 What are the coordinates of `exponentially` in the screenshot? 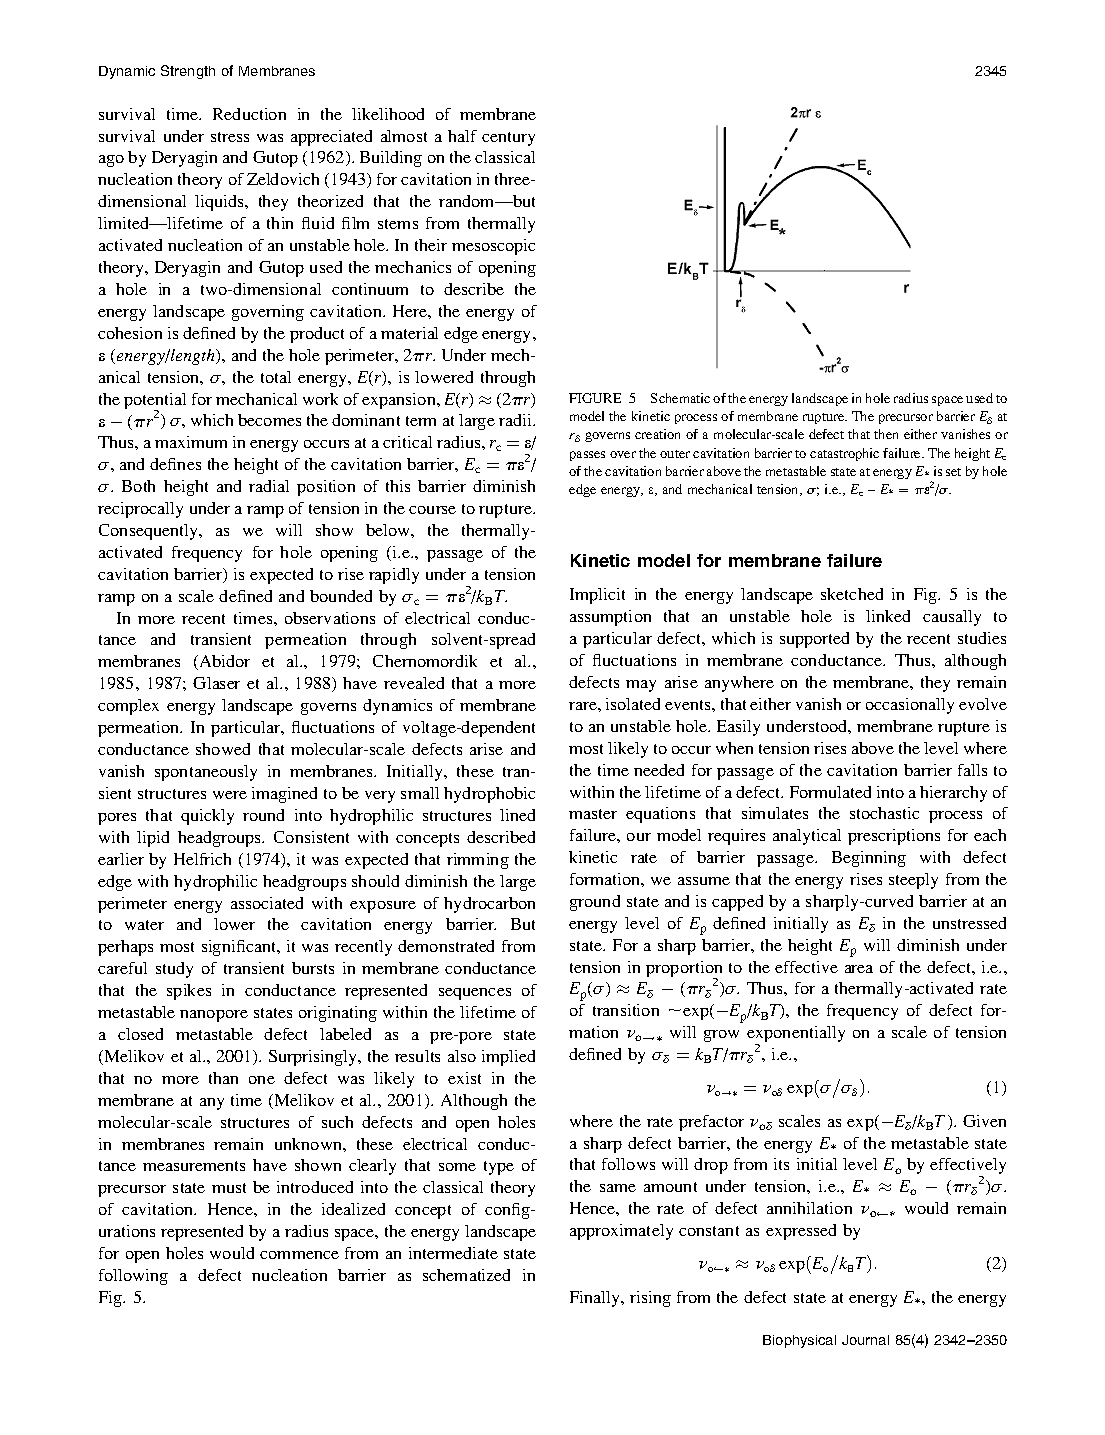 It's located at (796, 1035).
